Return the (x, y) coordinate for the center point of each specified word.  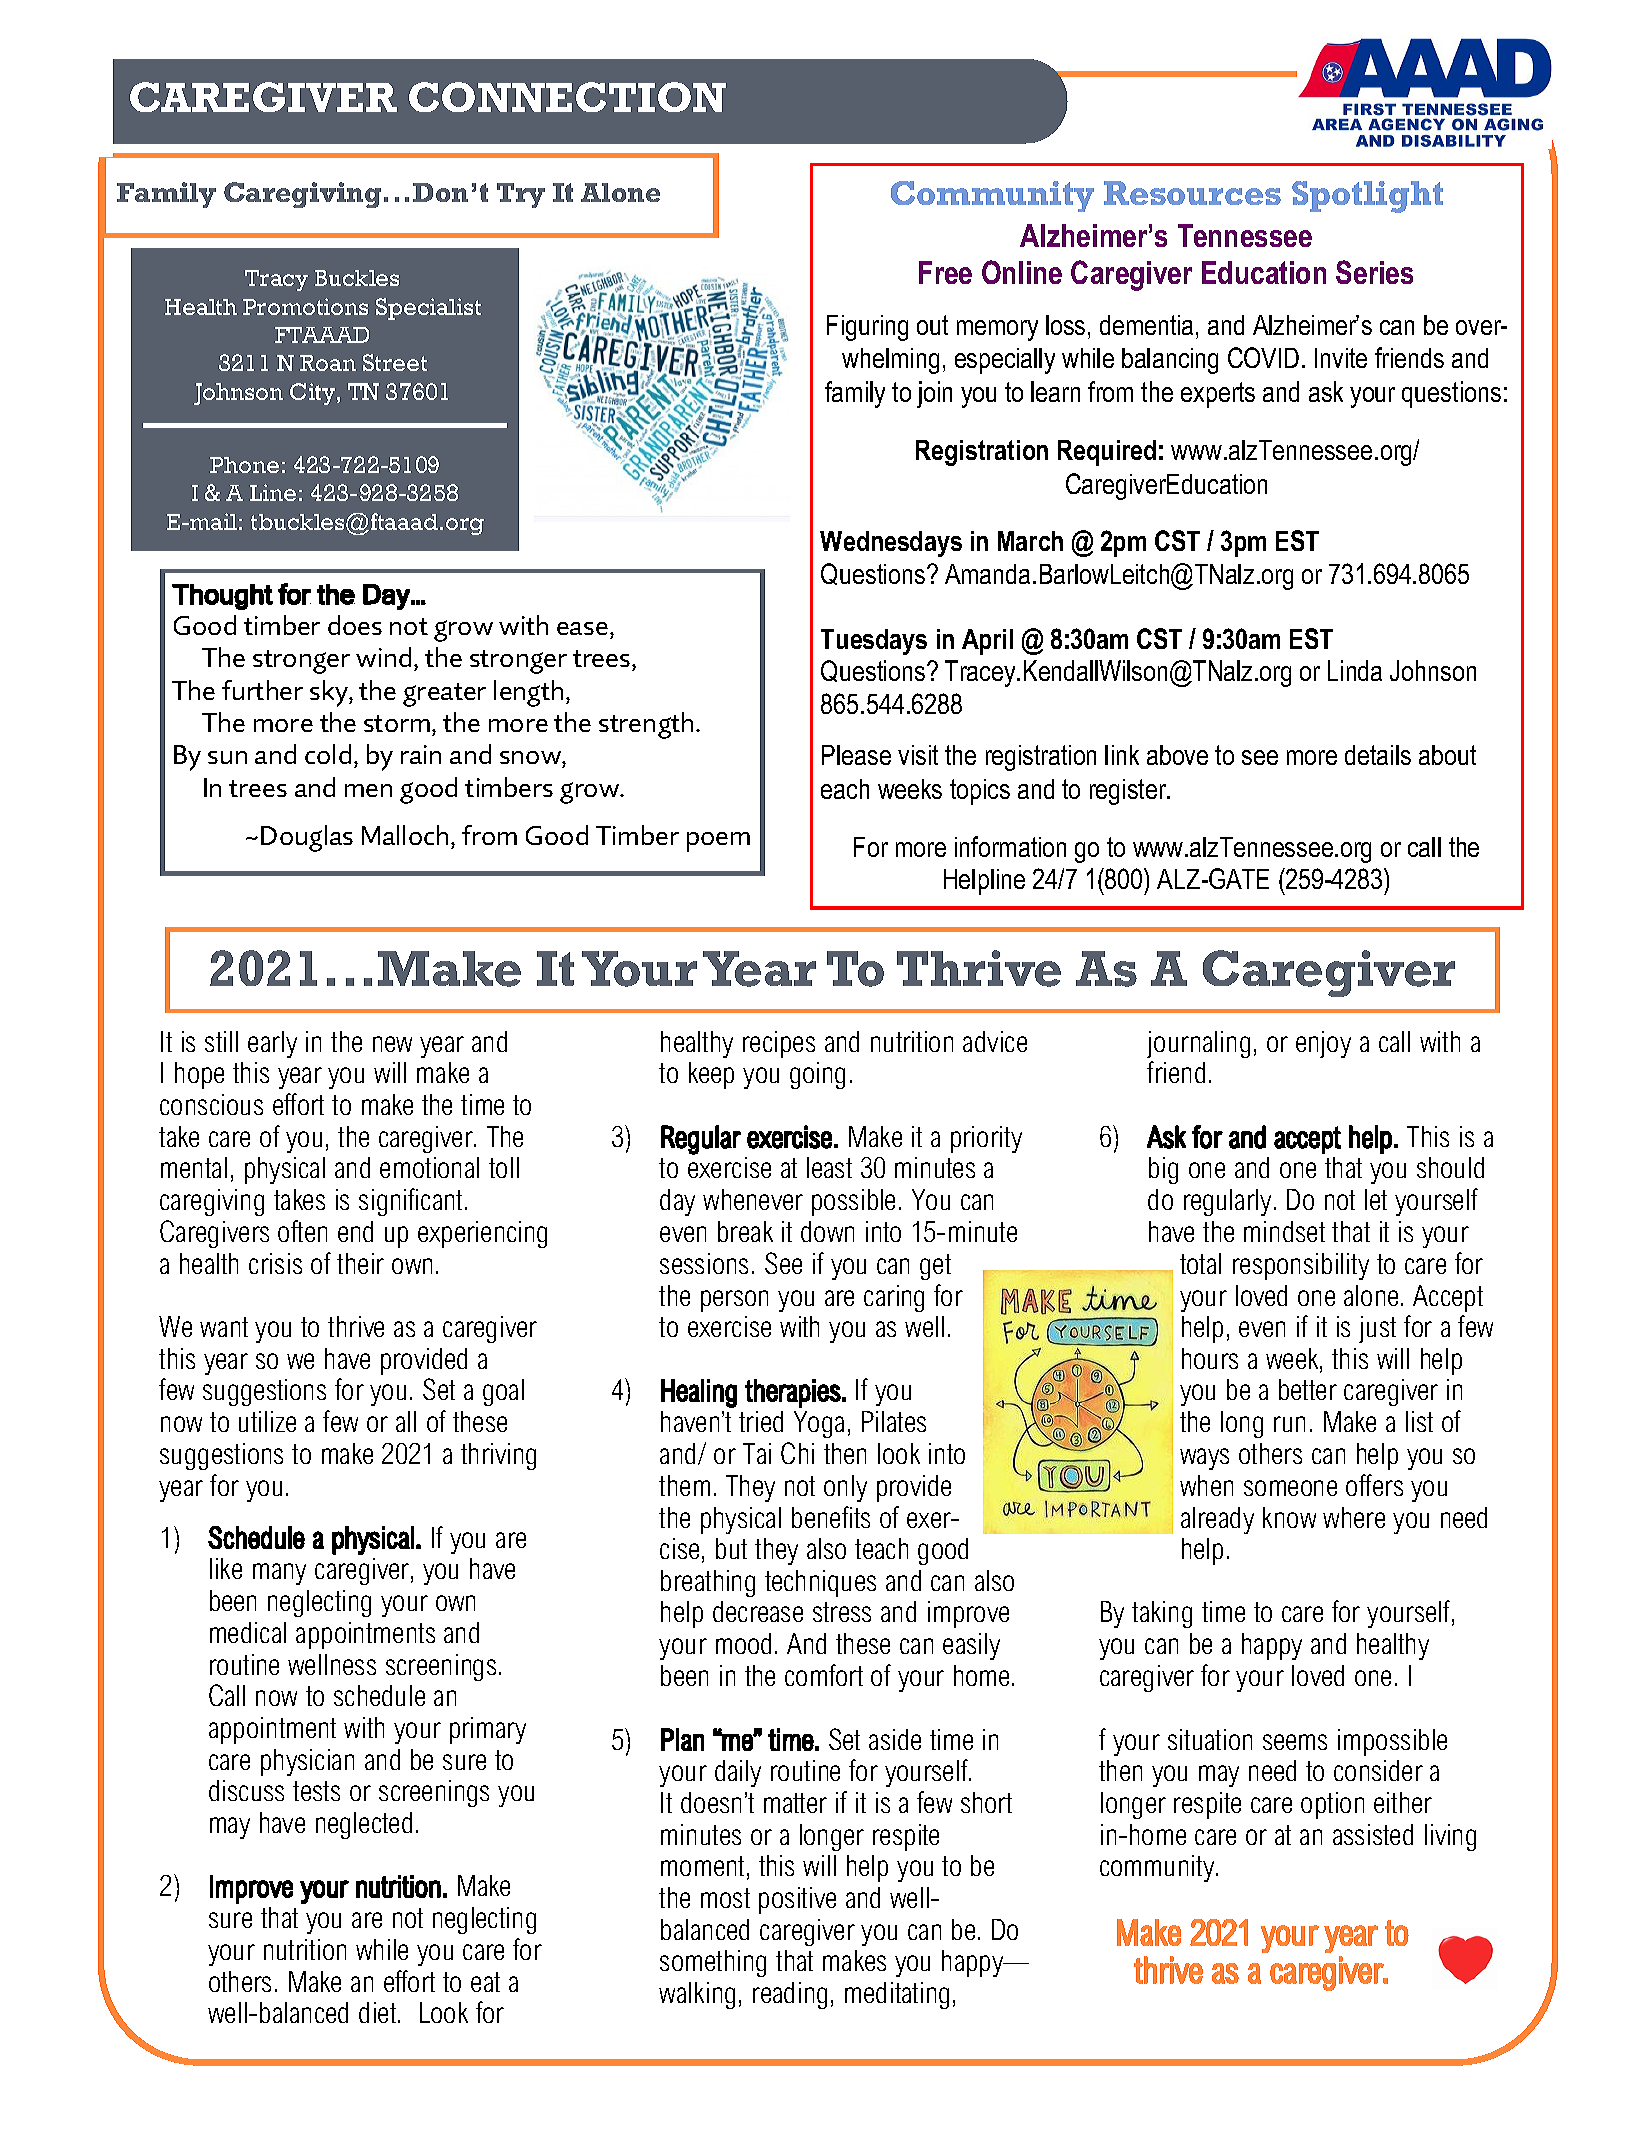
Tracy (276, 280)
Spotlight (1367, 197)
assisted (1373, 1834)
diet (379, 2012)
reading (790, 1995)
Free (945, 272)
